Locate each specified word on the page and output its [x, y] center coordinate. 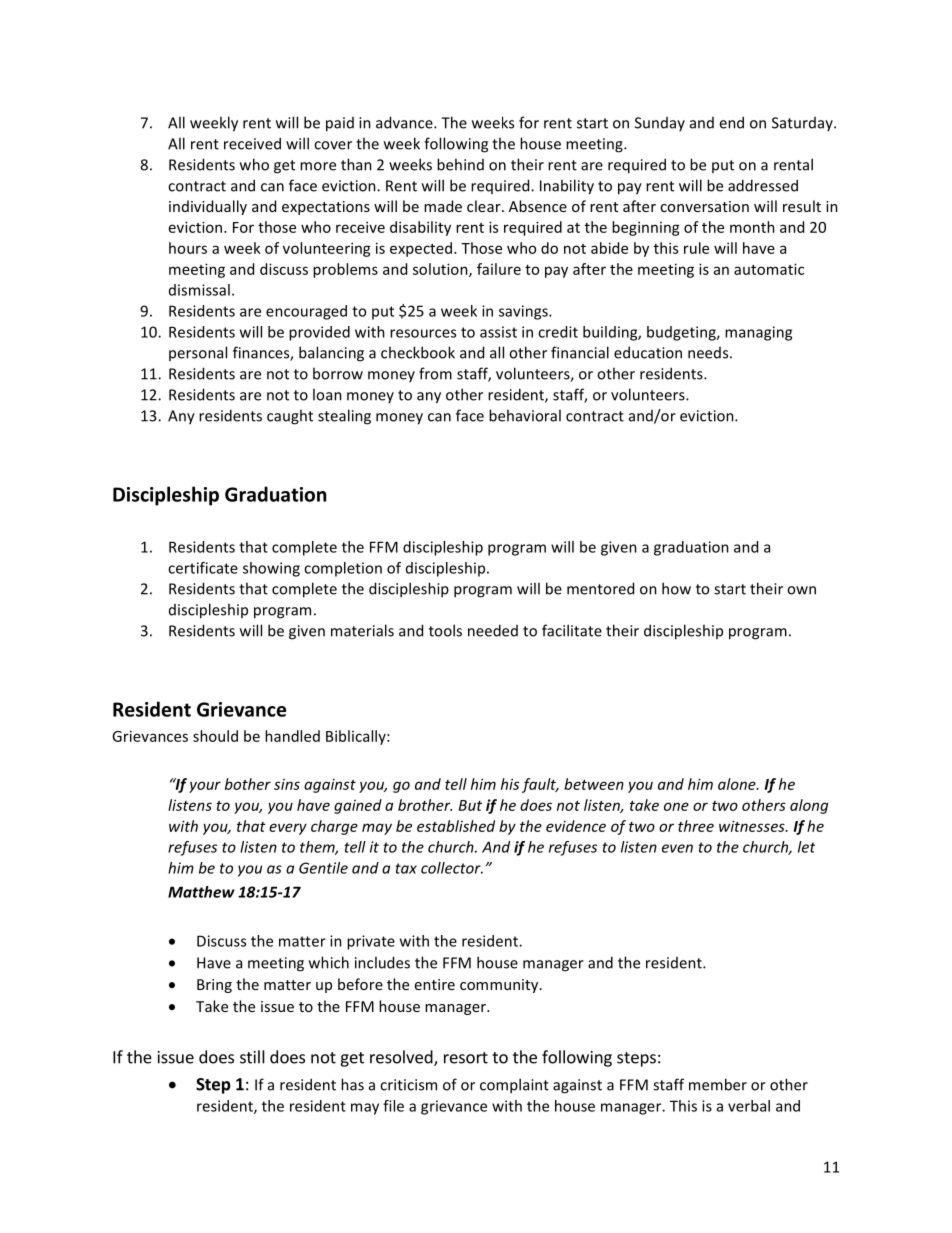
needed [493, 630]
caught [290, 417]
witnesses [753, 826]
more [318, 166]
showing [271, 569]
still [252, 1057]
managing [758, 333]
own [801, 590]
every [288, 829]
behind [460, 164]
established [456, 826]
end [731, 122]
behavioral [525, 415]
